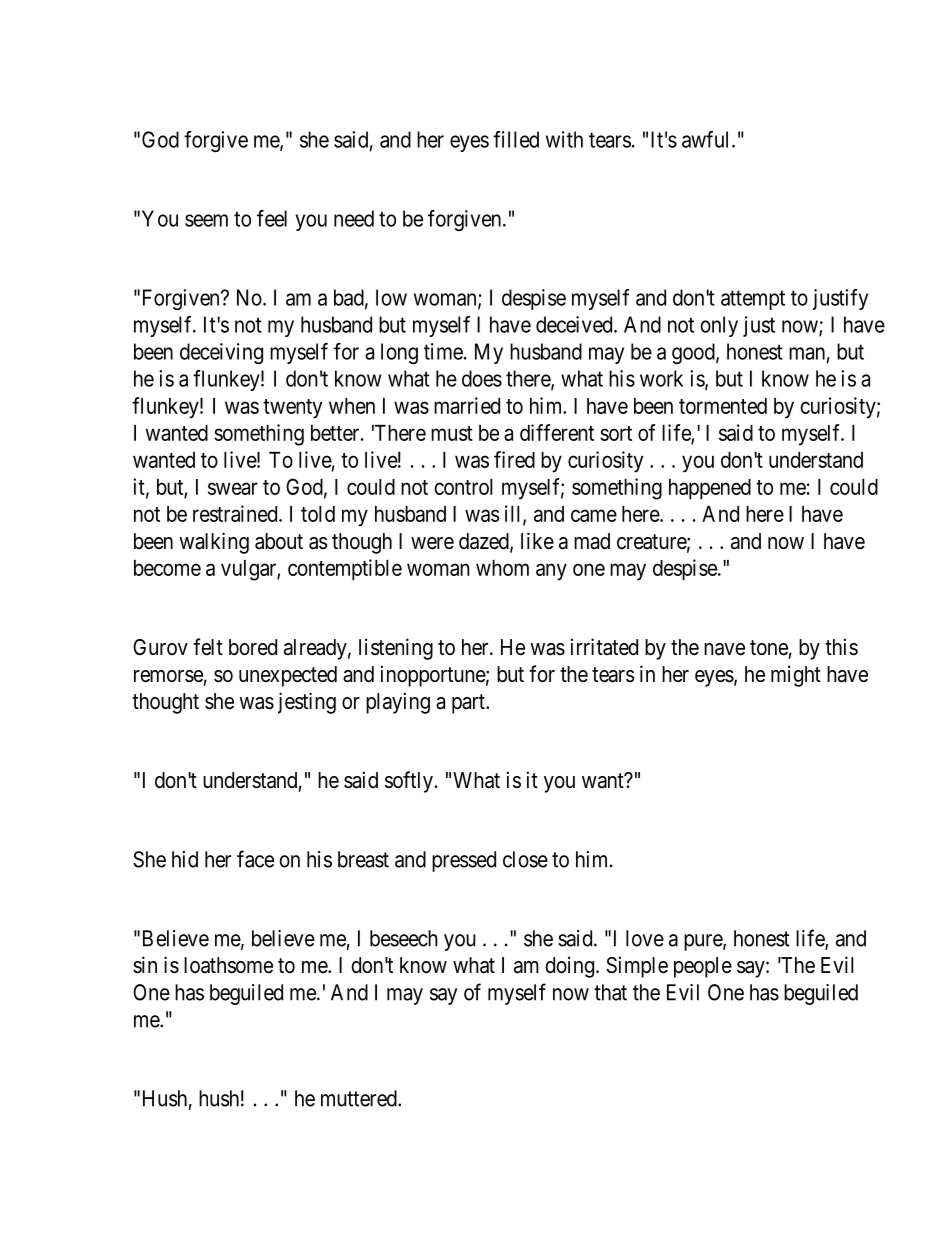 The width and height of the page is (952, 1233). I want to click on face, so click(255, 859).
